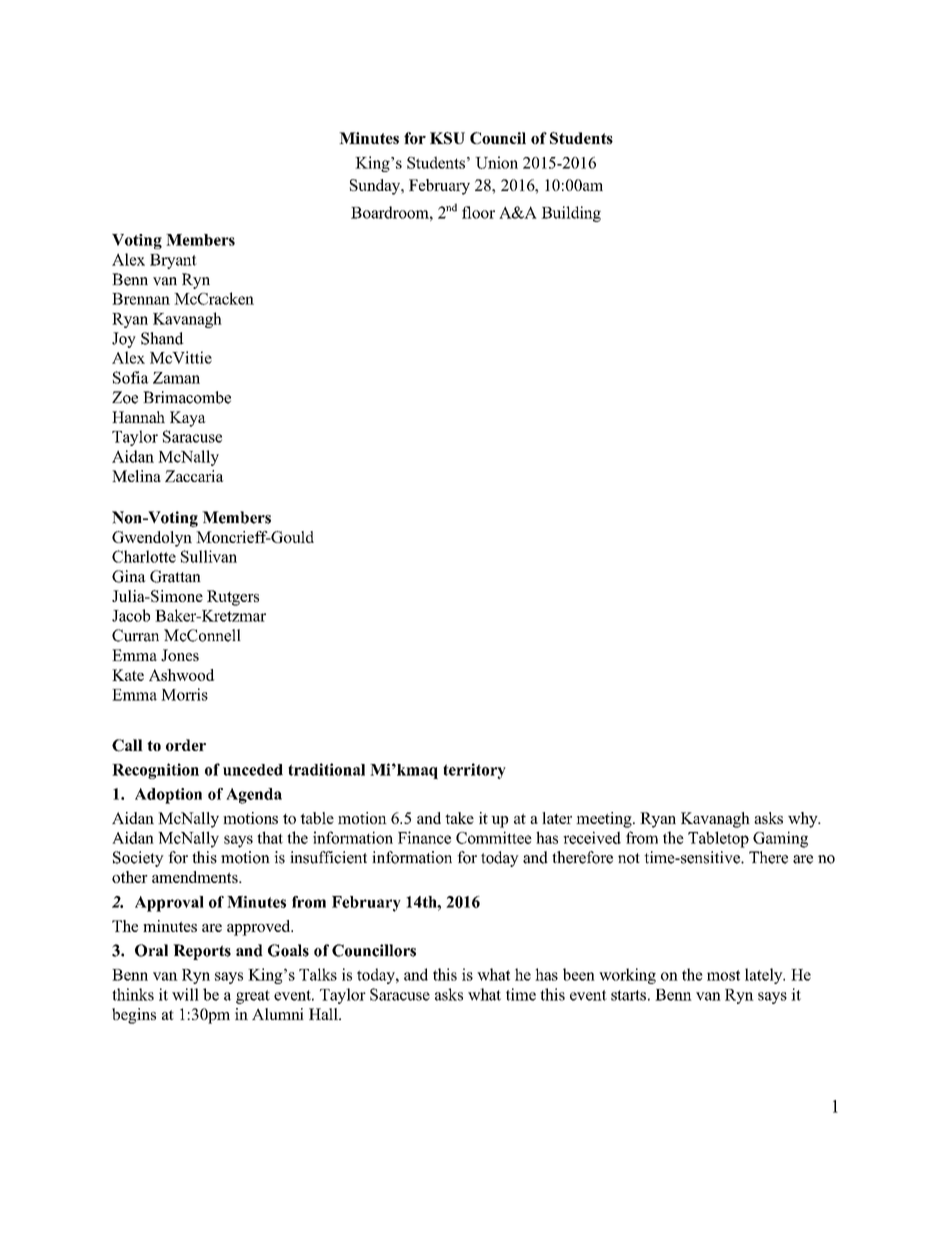 The image size is (952, 1233). I want to click on Brennan, so click(141, 299).
